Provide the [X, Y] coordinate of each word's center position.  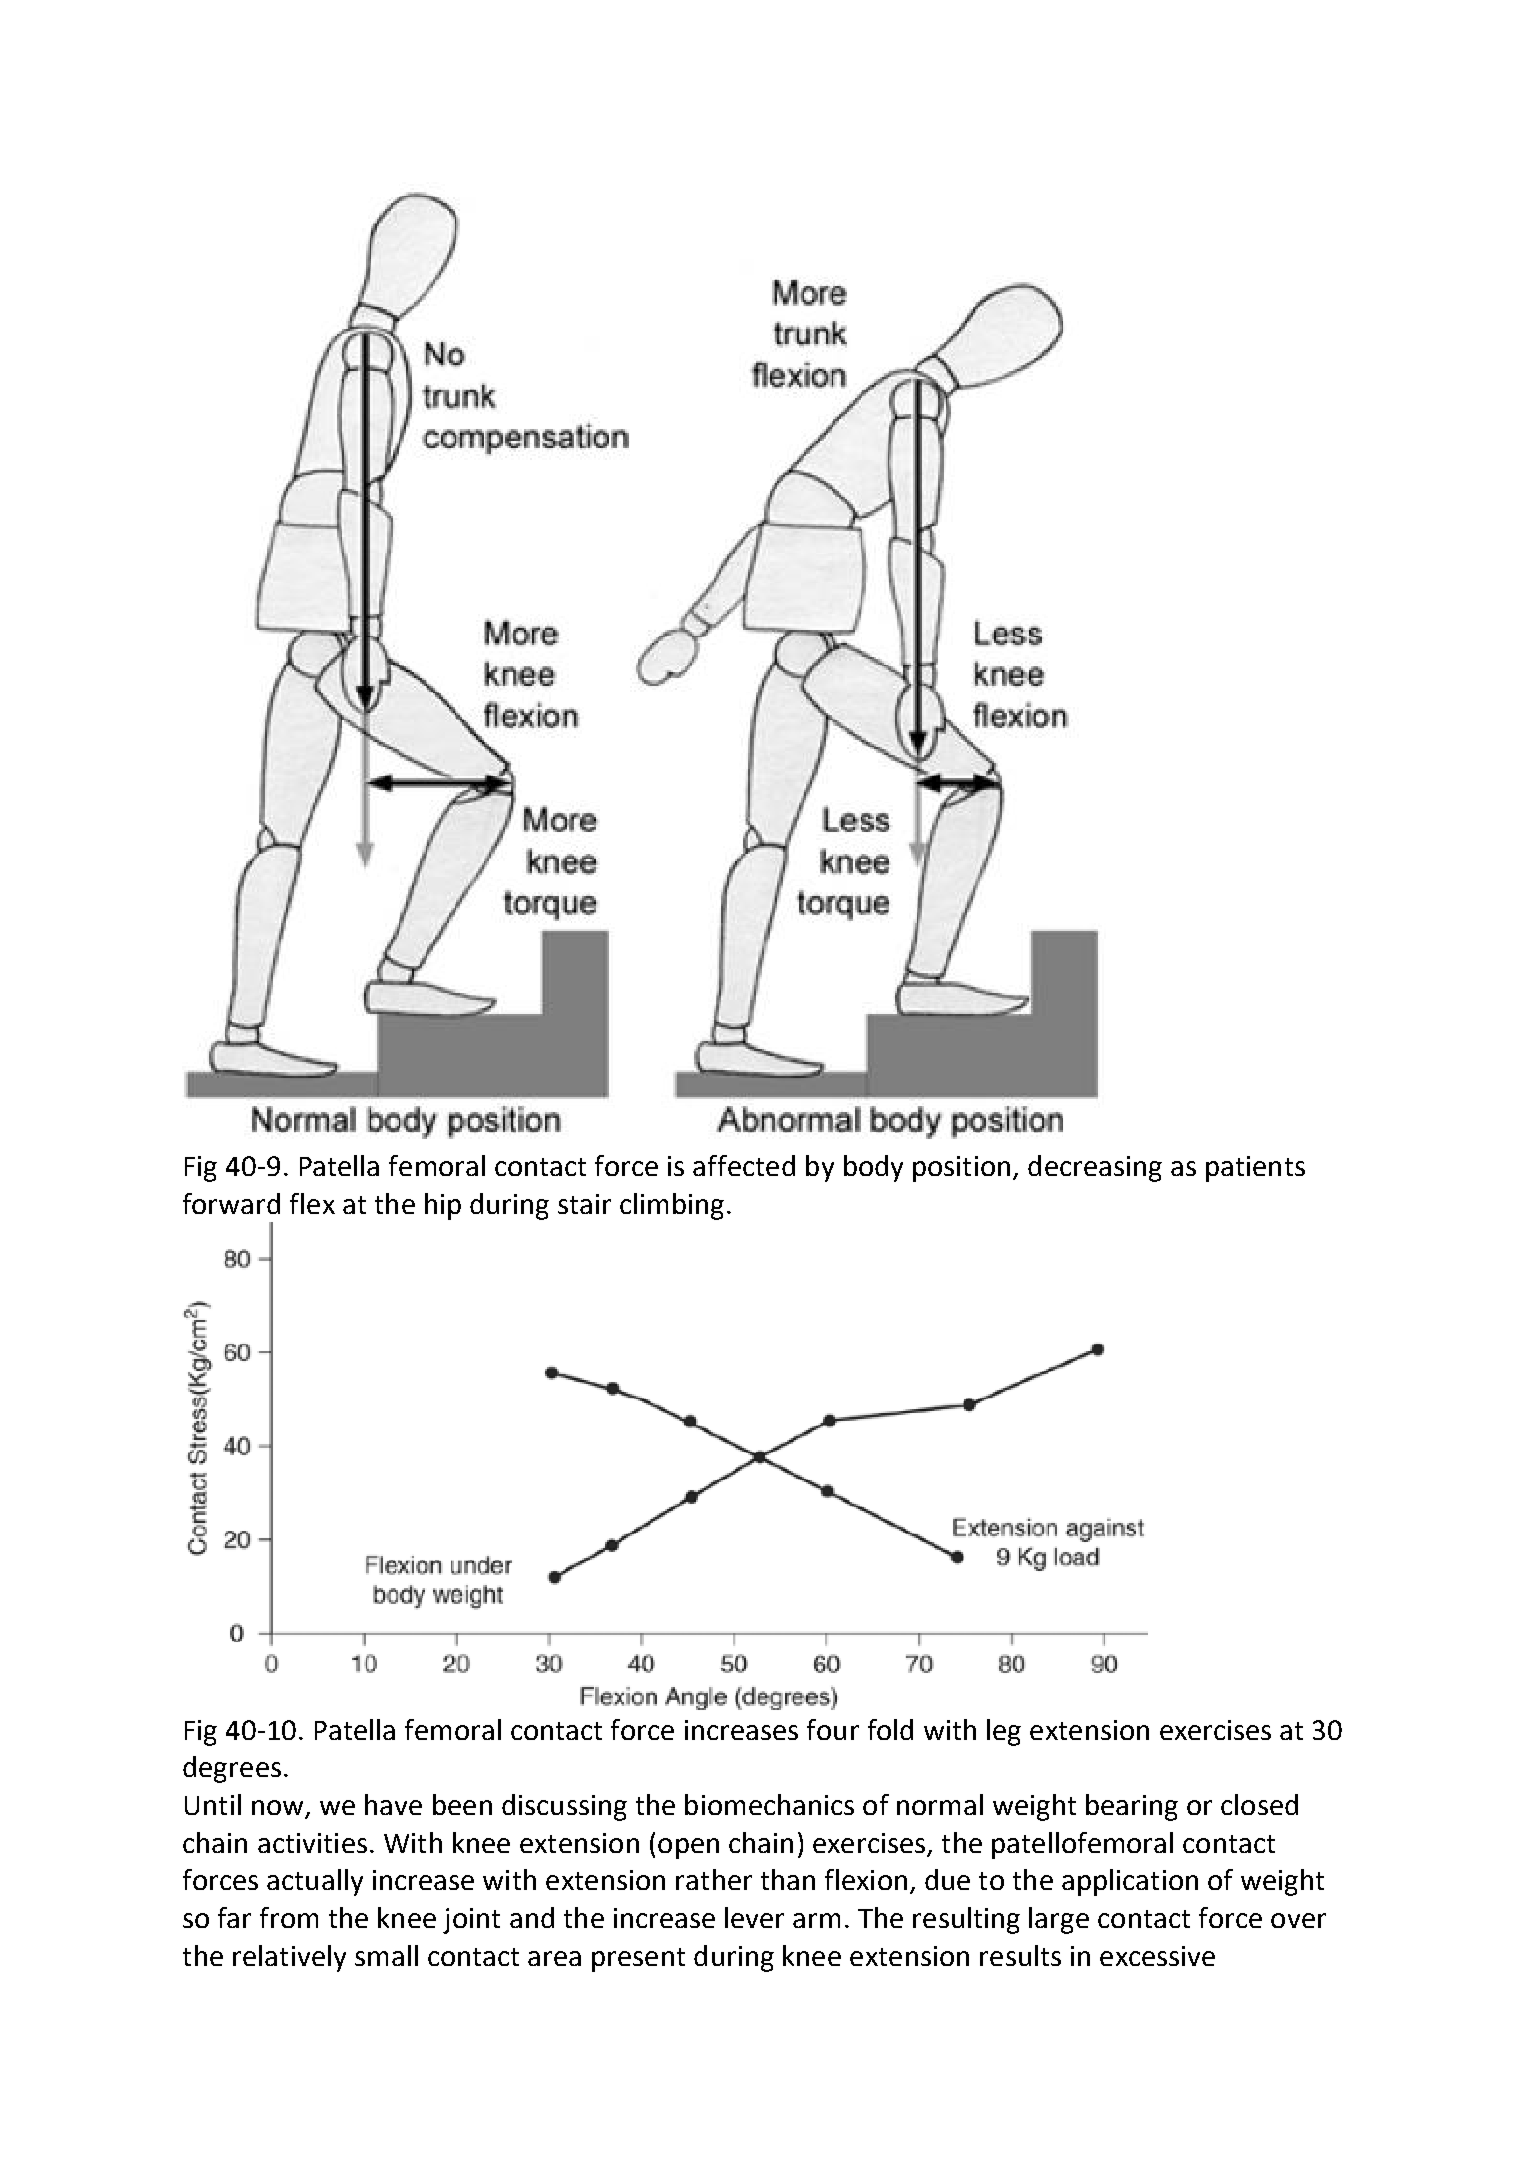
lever [754, 1917]
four [833, 1729]
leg [1004, 1732]
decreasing [1095, 1168]
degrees [232, 1769]
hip [443, 1206]
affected [744, 1165]
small [386, 1955]
